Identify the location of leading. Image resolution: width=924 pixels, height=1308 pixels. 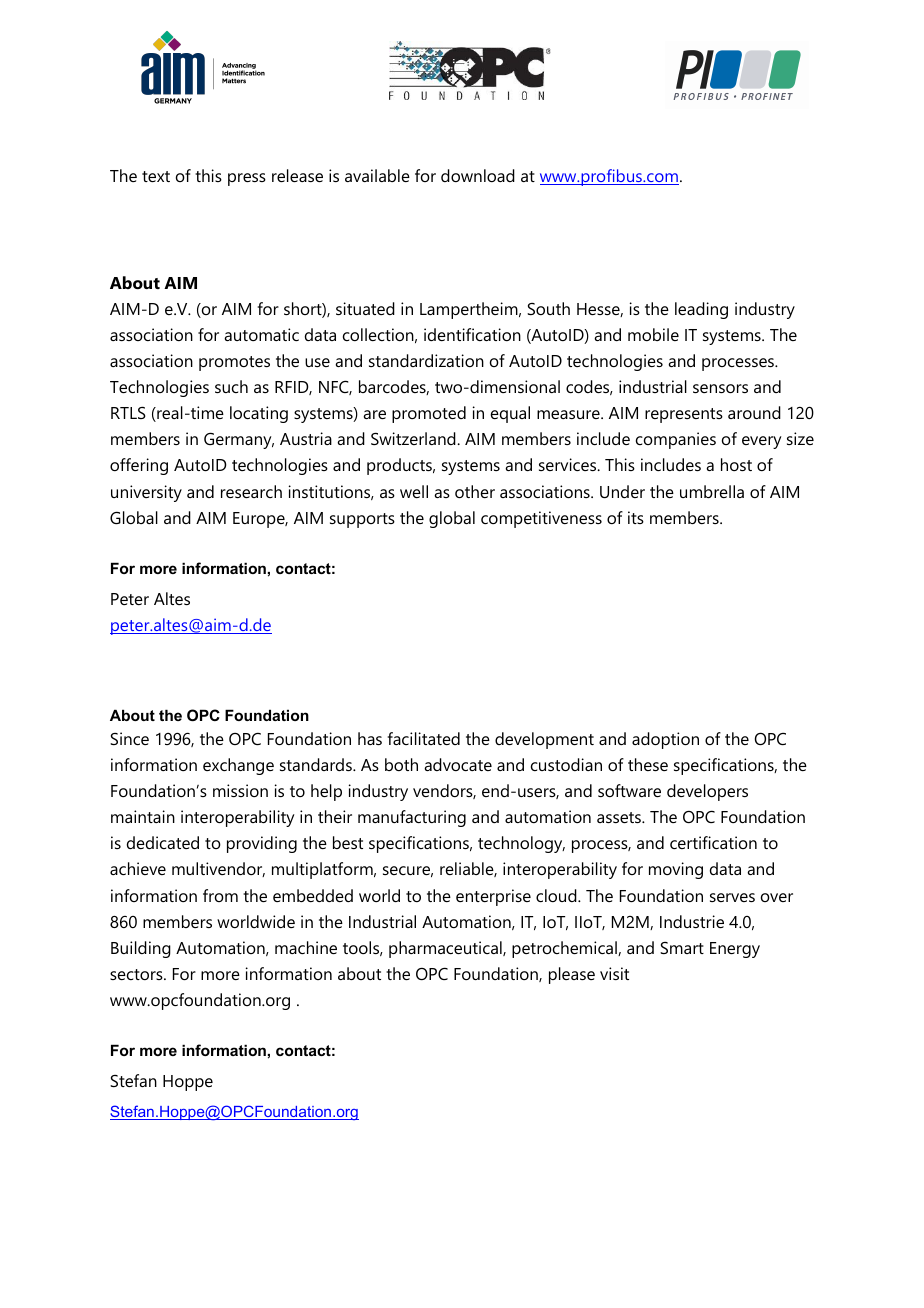
(701, 310).
